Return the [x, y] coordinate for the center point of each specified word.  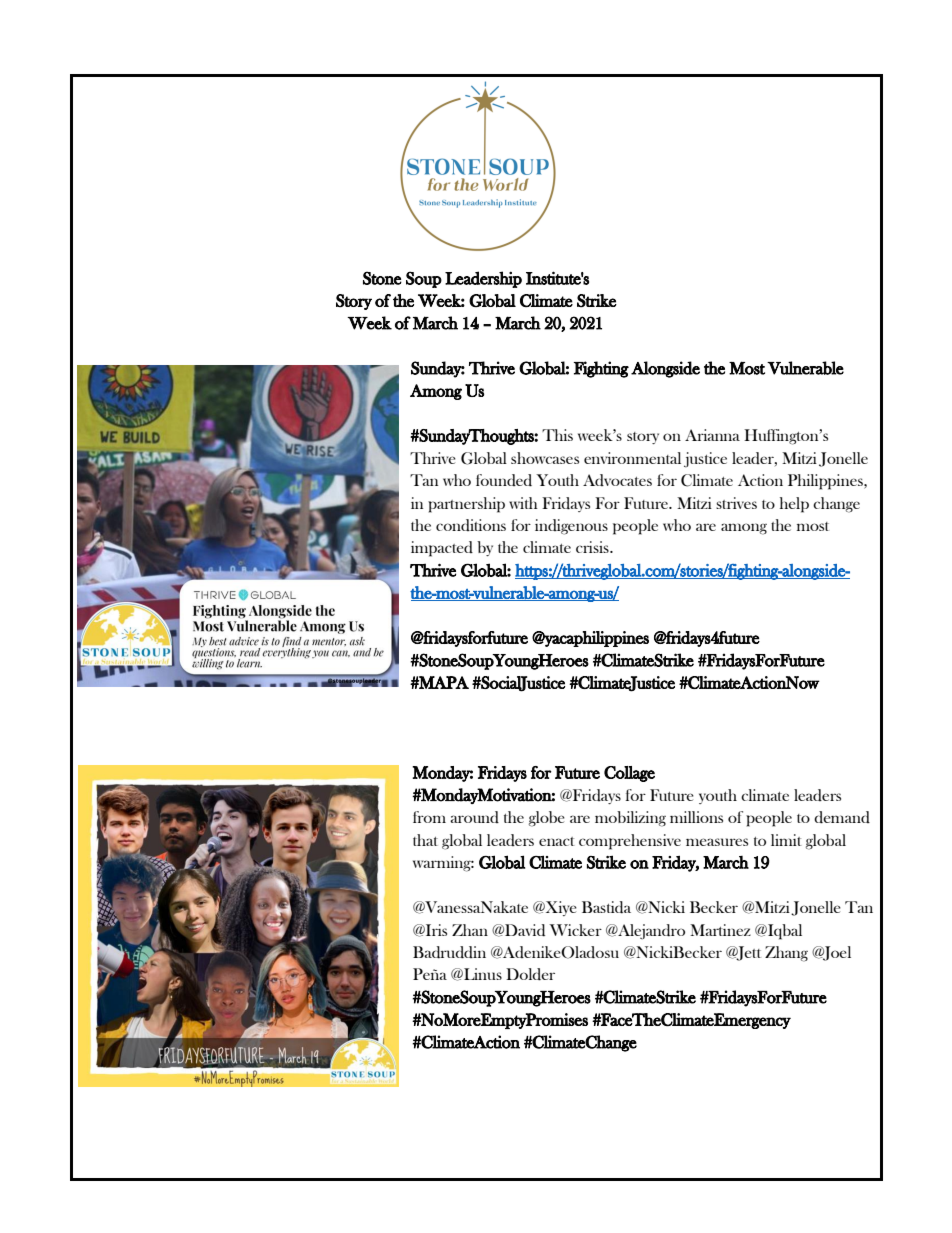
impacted [442, 549]
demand [842, 817]
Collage [629, 774]
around [474, 817]
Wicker [575, 930]
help [794, 505]
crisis [593, 547]
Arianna [712, 435]
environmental [632, 458]
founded [504, 480]
